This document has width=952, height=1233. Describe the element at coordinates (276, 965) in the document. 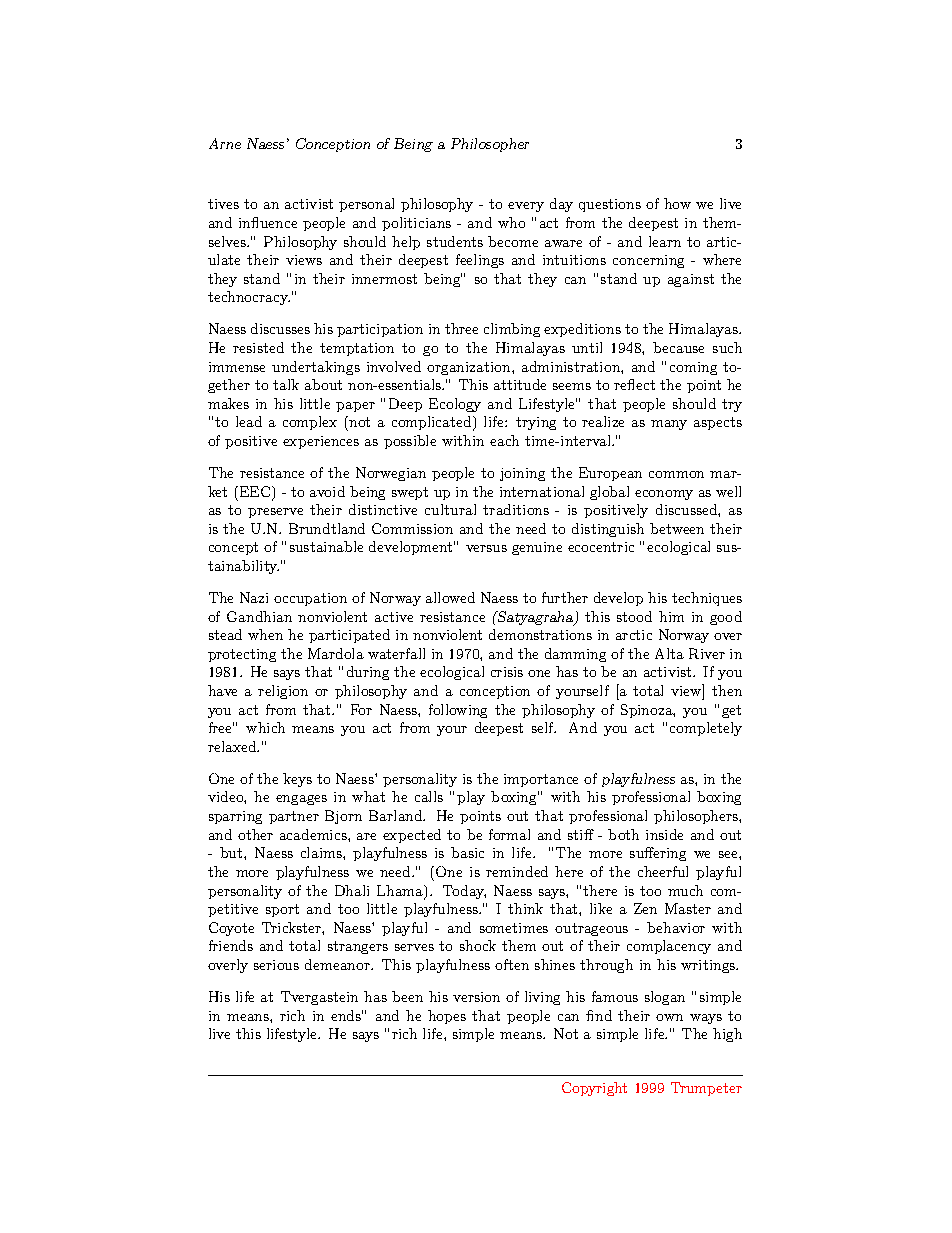

I see `serious` at that location.
